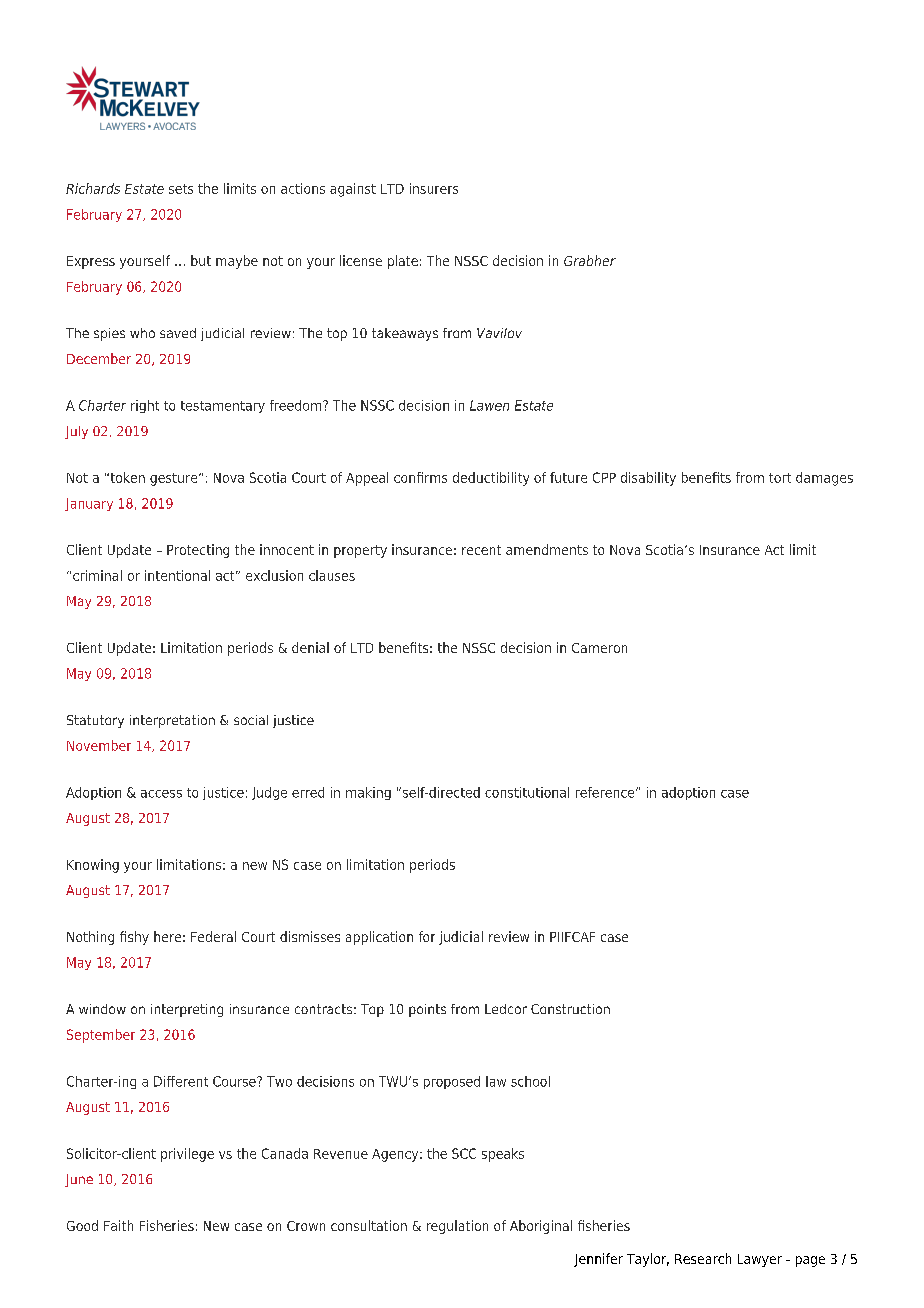  I want to click on intentional, so click(177, 575).
